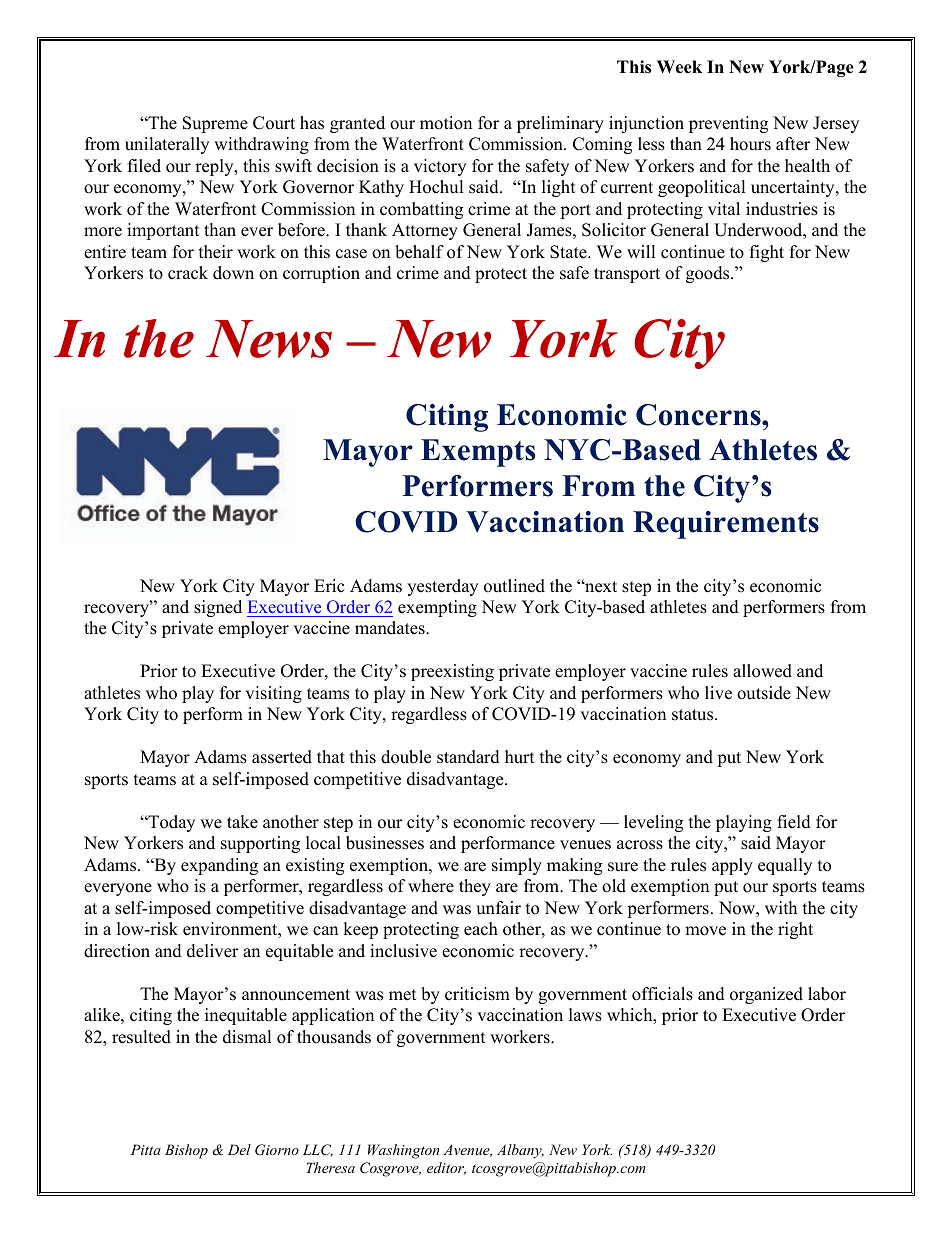  I want to click on signed, so click(218, 608).
